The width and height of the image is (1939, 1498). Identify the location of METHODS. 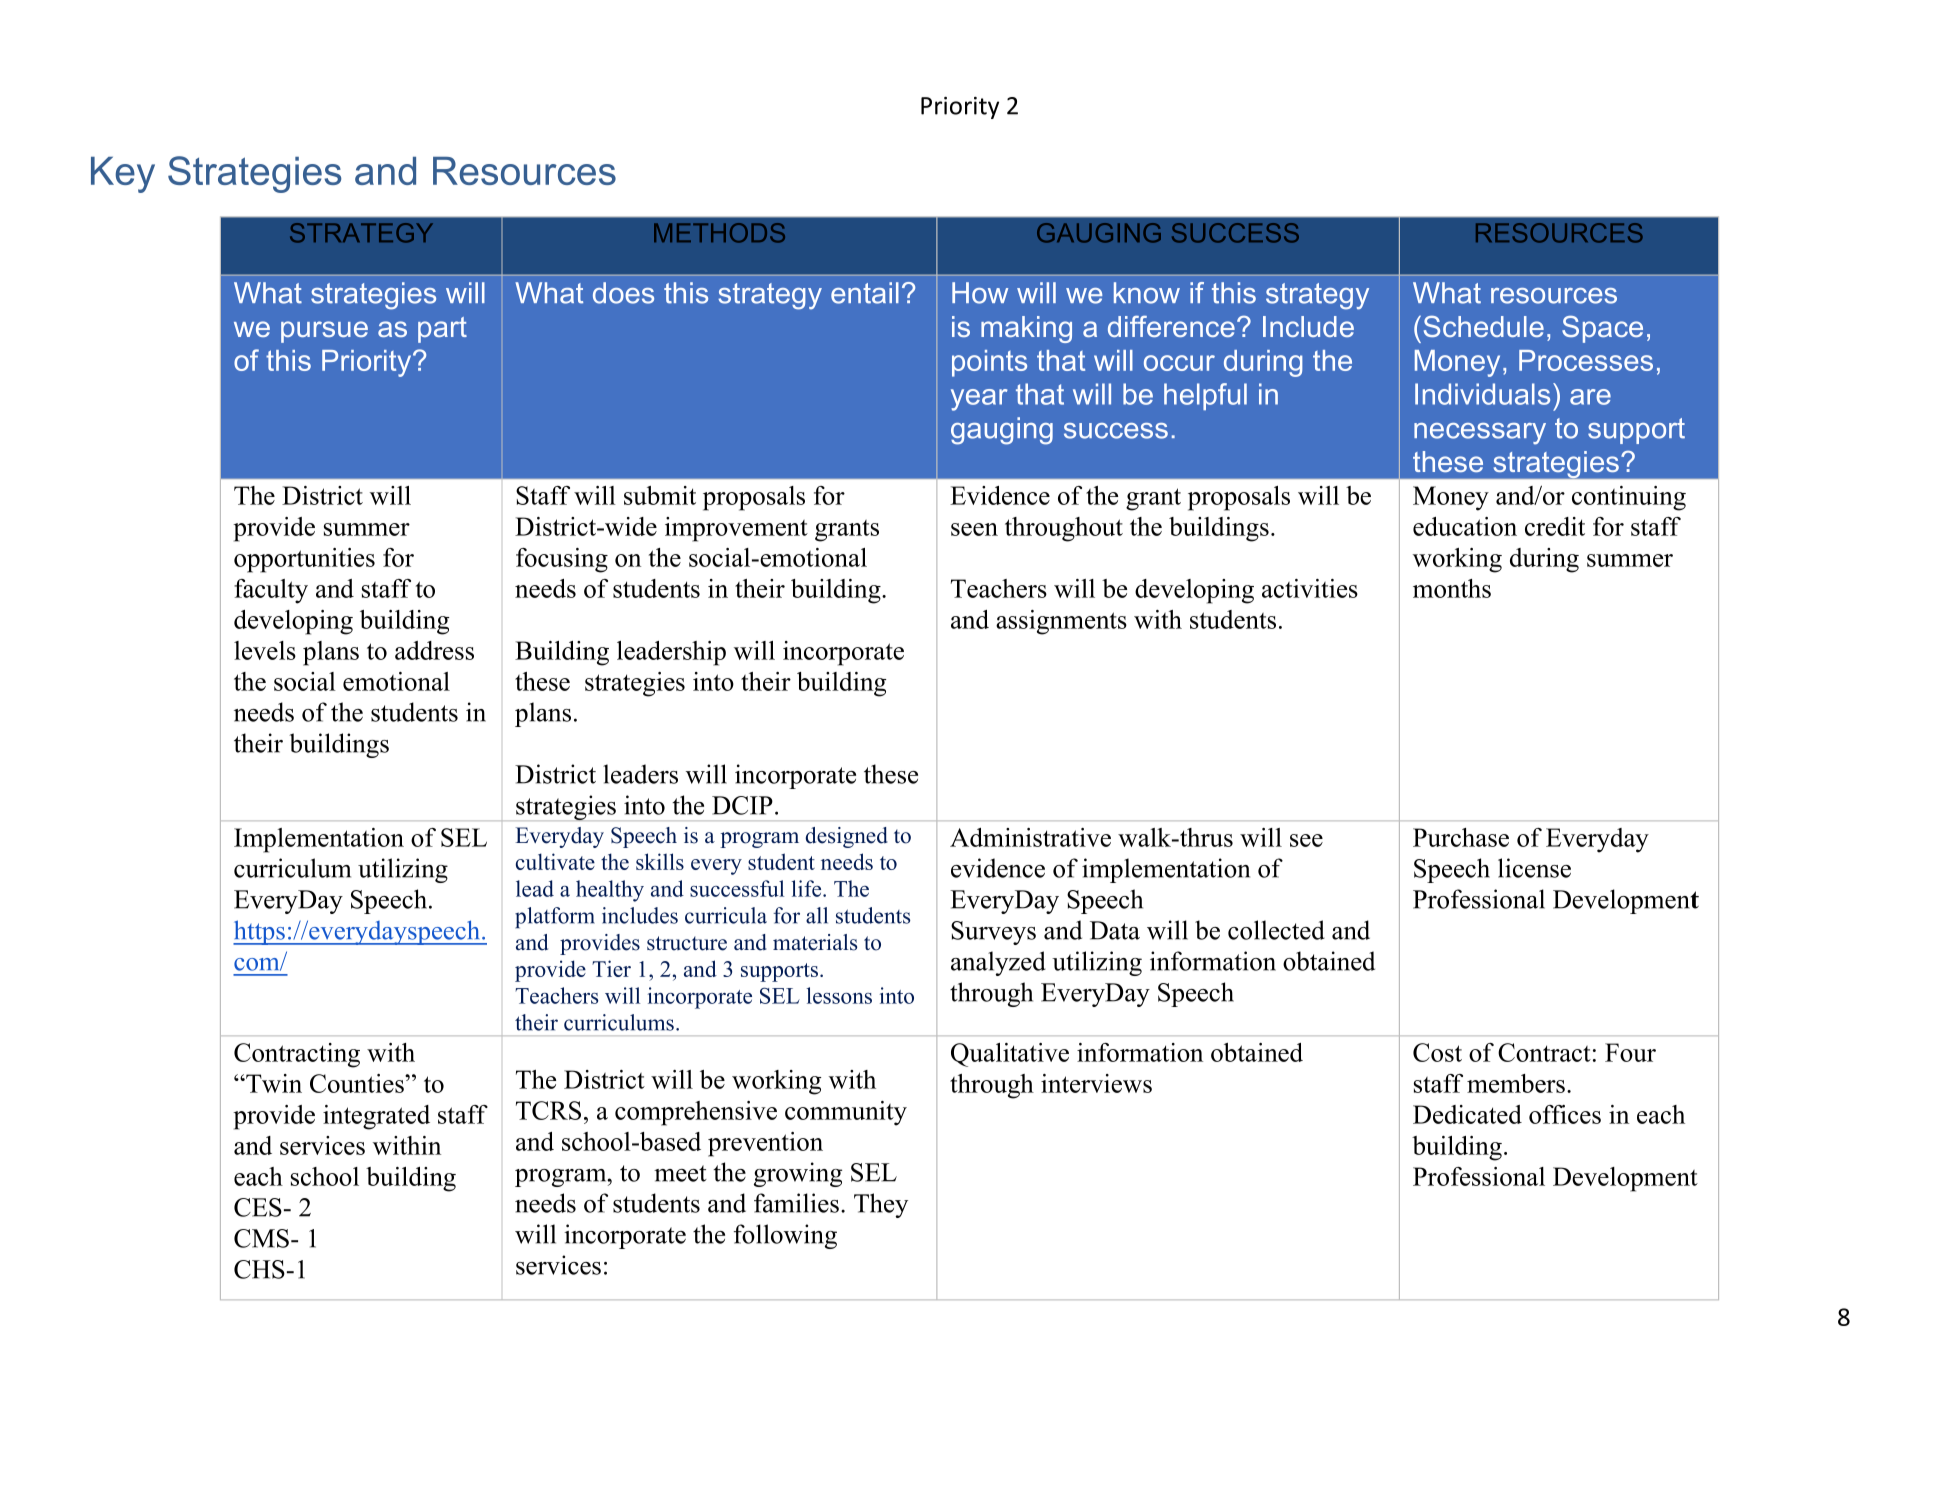
(719, 233).
